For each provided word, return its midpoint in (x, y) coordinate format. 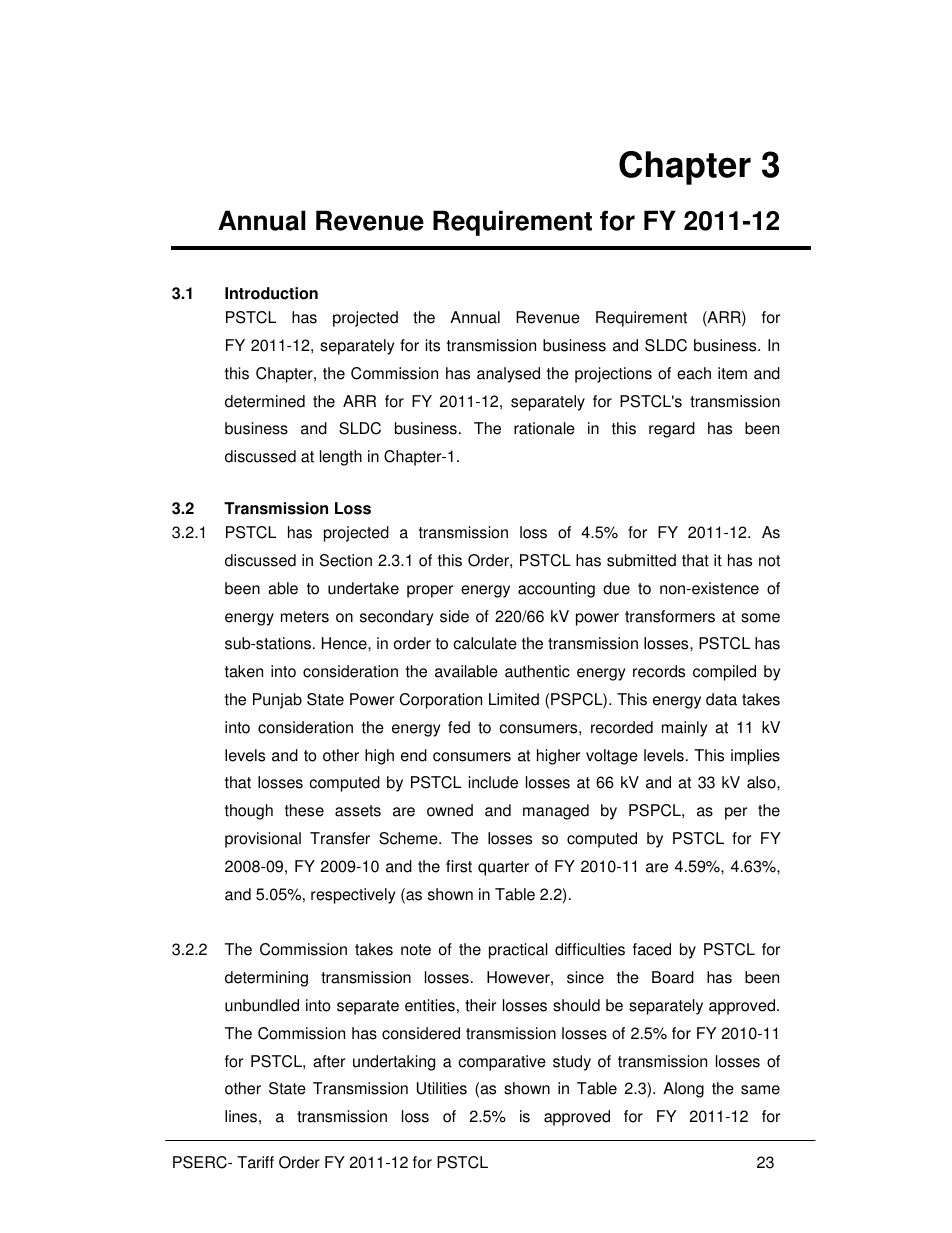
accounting (556, 590)
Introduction (271, 293)
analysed (508, 375)
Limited (514, 699)
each (694, 373)
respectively (353, 896)
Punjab (277, 701)
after (329, 1061)
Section (346, 560)
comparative (502, 1063)
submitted (641, 560)
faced (652, 949)
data (721, 699)
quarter (503, 868)
